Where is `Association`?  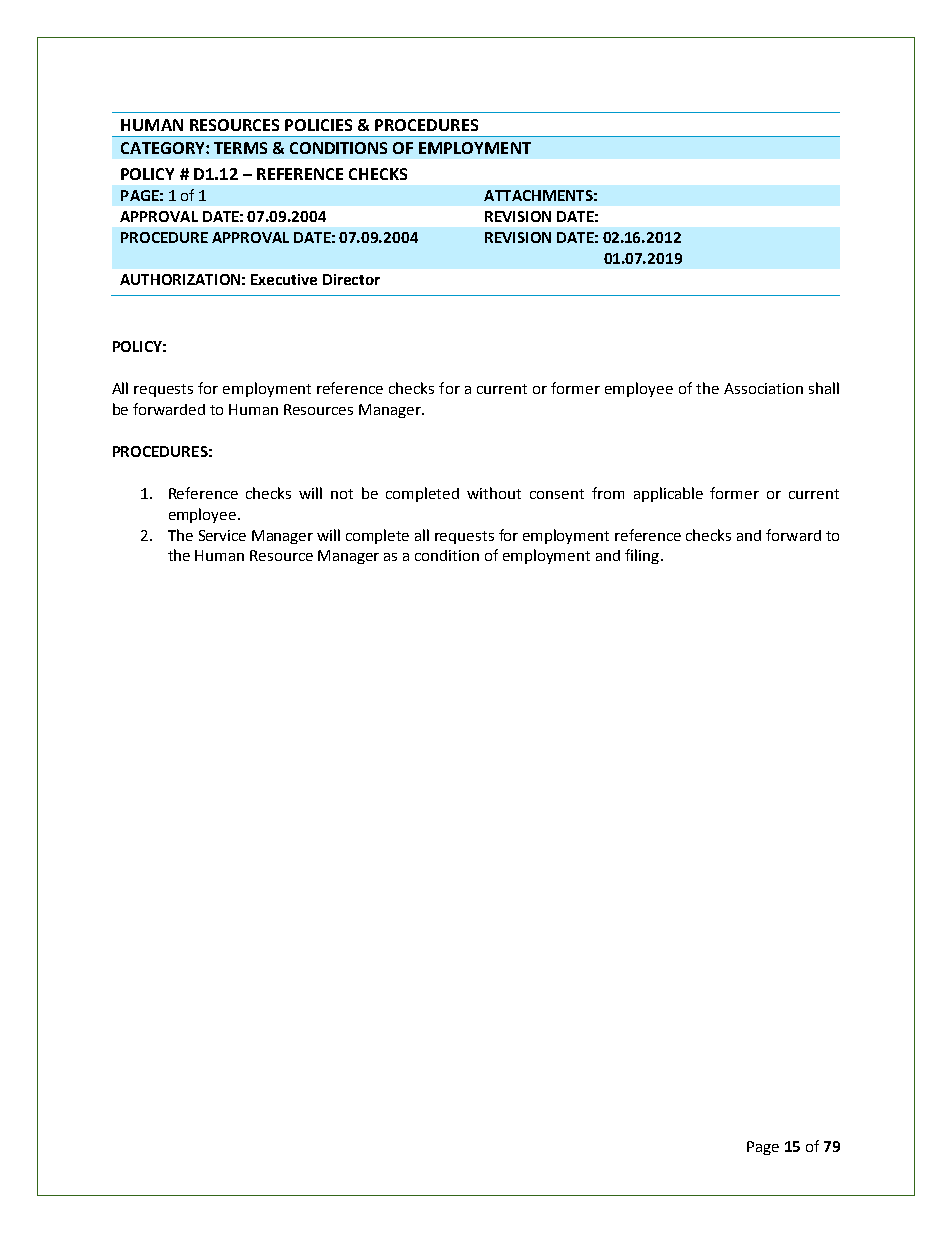
Association is located at coordinates (763, 388).
